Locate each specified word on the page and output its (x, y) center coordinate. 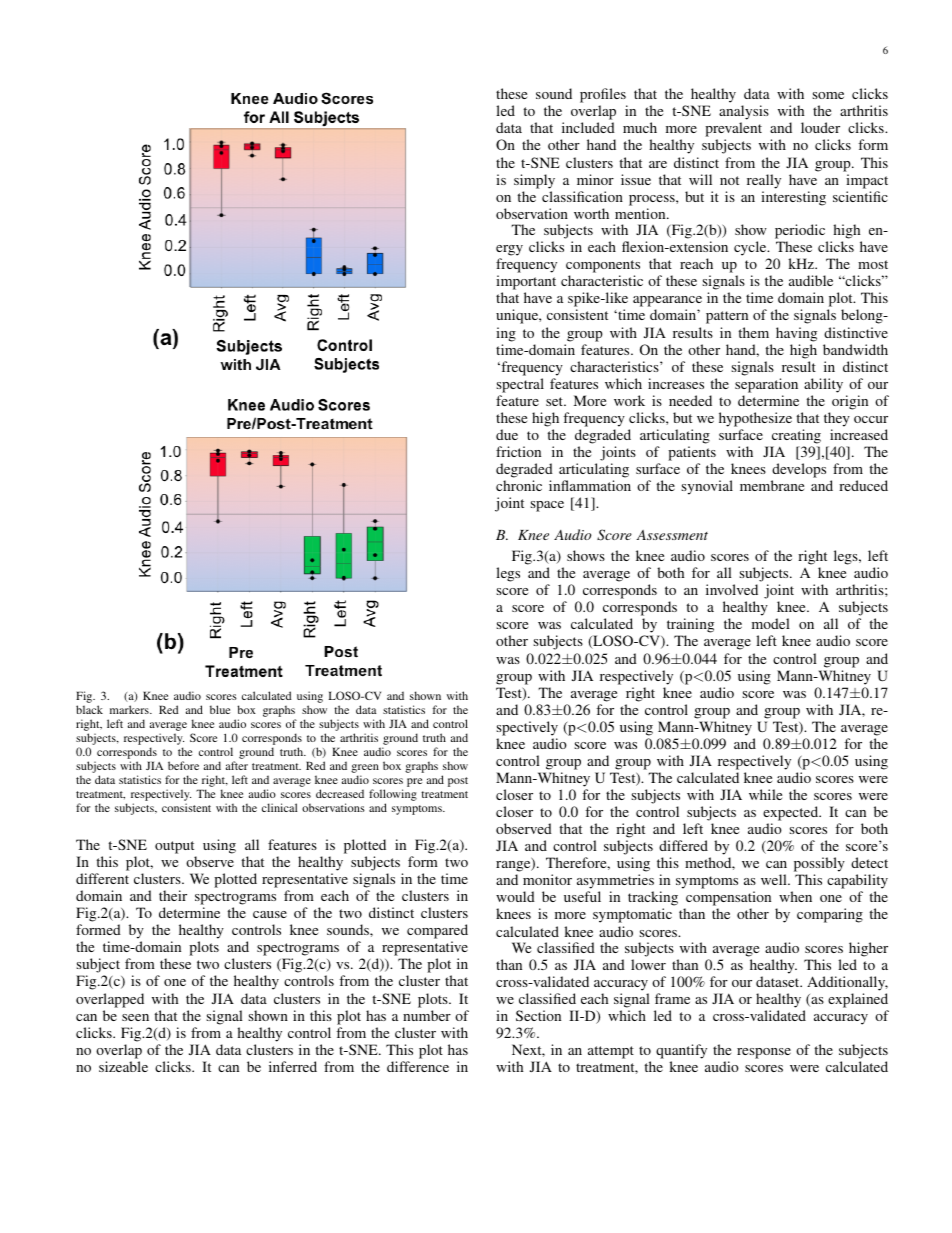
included (588, 127)
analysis (744, 114)
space (547, 506)
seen (135, 1017)
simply (534, 181)
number (427, 1015)
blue (220, 709)
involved (732, 589)
